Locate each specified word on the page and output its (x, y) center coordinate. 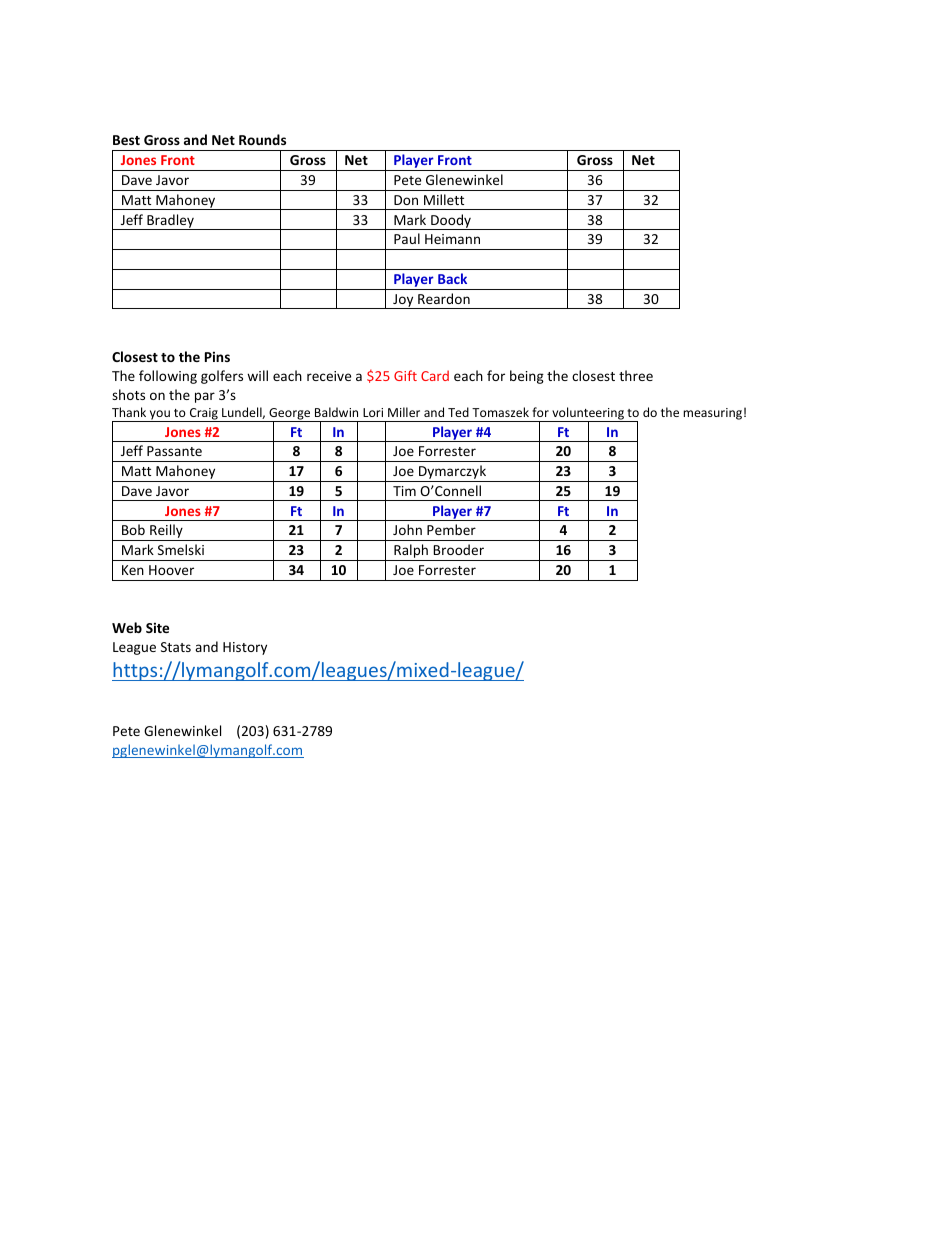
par (205, 397)
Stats (176, 647)
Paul (407, 238)
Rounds (262, 139)
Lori (373, 412)
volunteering (588, 415)
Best (126, 140)
